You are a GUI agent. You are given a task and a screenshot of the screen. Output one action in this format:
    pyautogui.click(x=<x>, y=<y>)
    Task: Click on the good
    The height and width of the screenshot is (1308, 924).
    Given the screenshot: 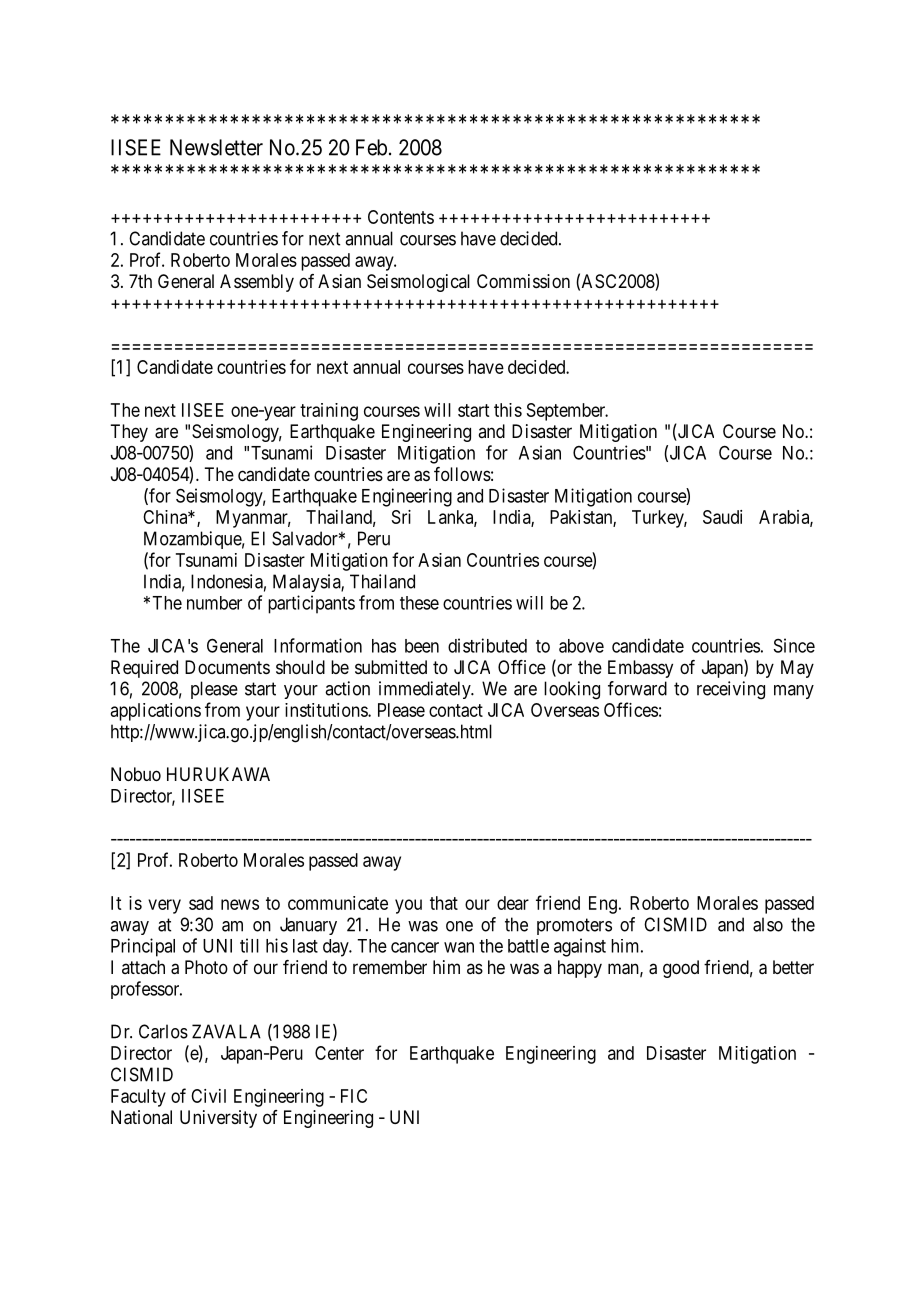 What is the action you would take?
    pyautogui.click(x=681, y=969)
